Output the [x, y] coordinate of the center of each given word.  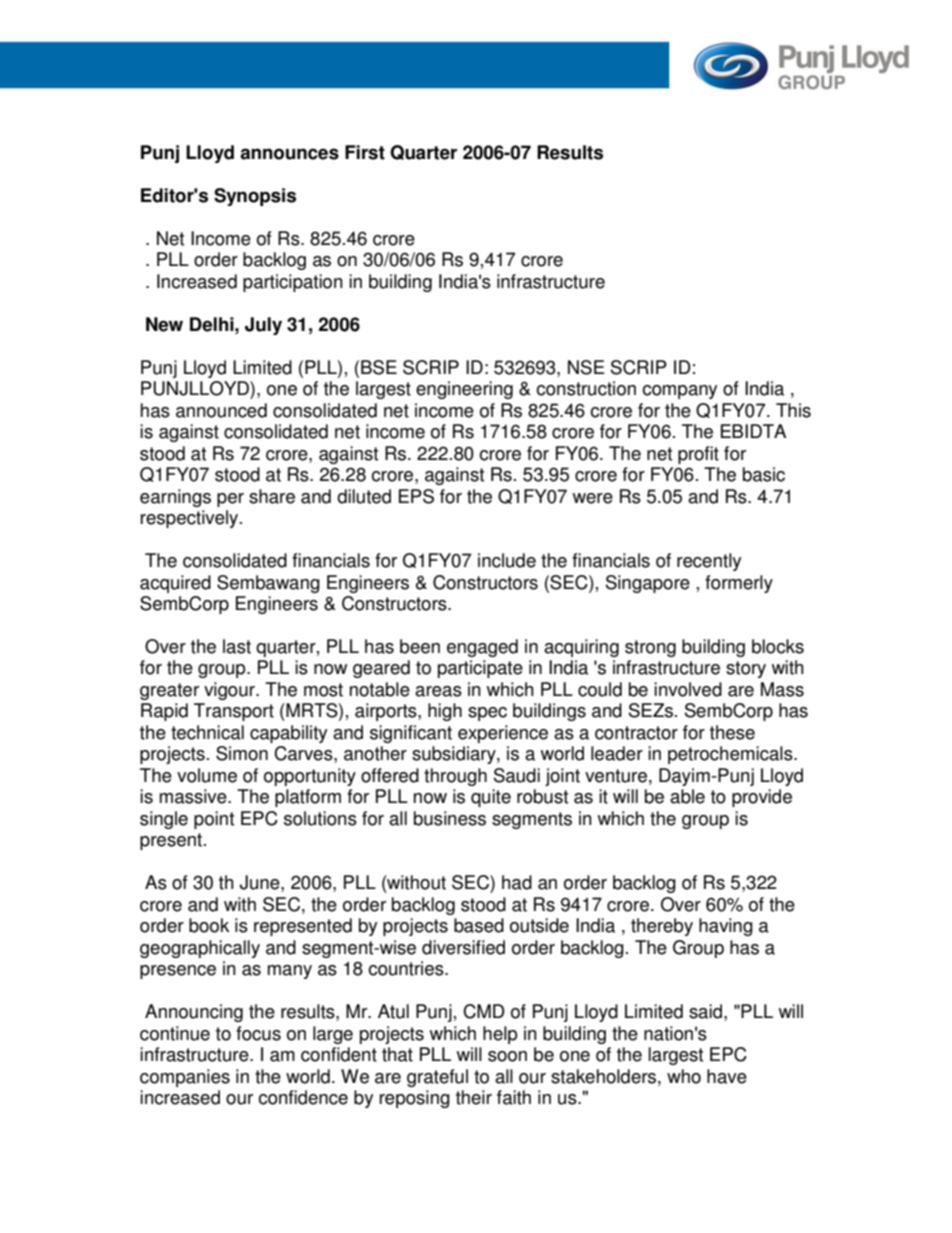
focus [258, 1033]
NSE [586, 367]
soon [507, 1056]
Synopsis [255, 197]
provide [762, 798]
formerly [739, 584]
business [450, 818]
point [214, 820]
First [365, 152]
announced [221, 410]
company [679, 392]
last [237, 646]
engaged [482, 648]
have [727, 1076]
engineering [464, 390]
